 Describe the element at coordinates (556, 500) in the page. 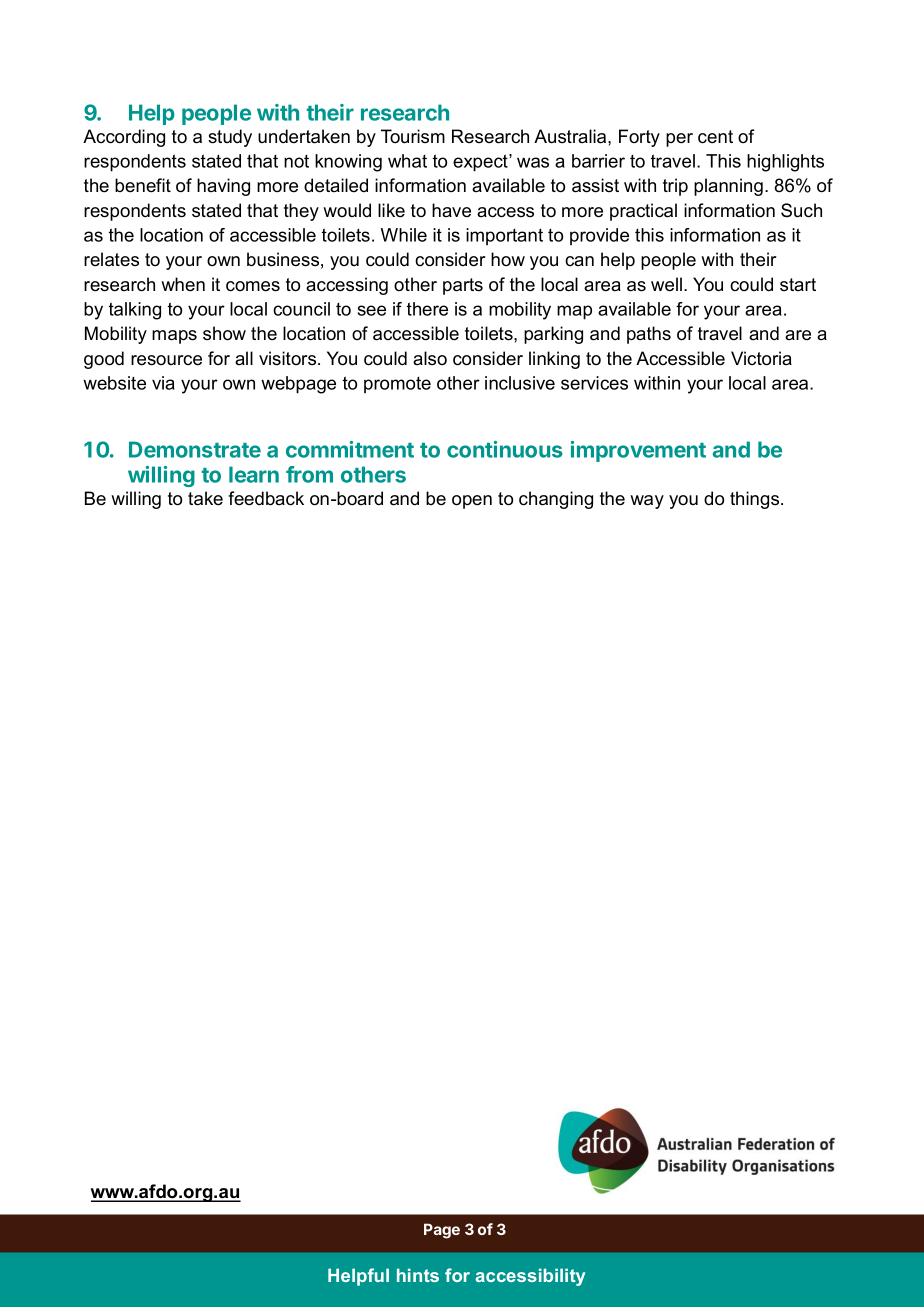

I see `changing` at that location.
